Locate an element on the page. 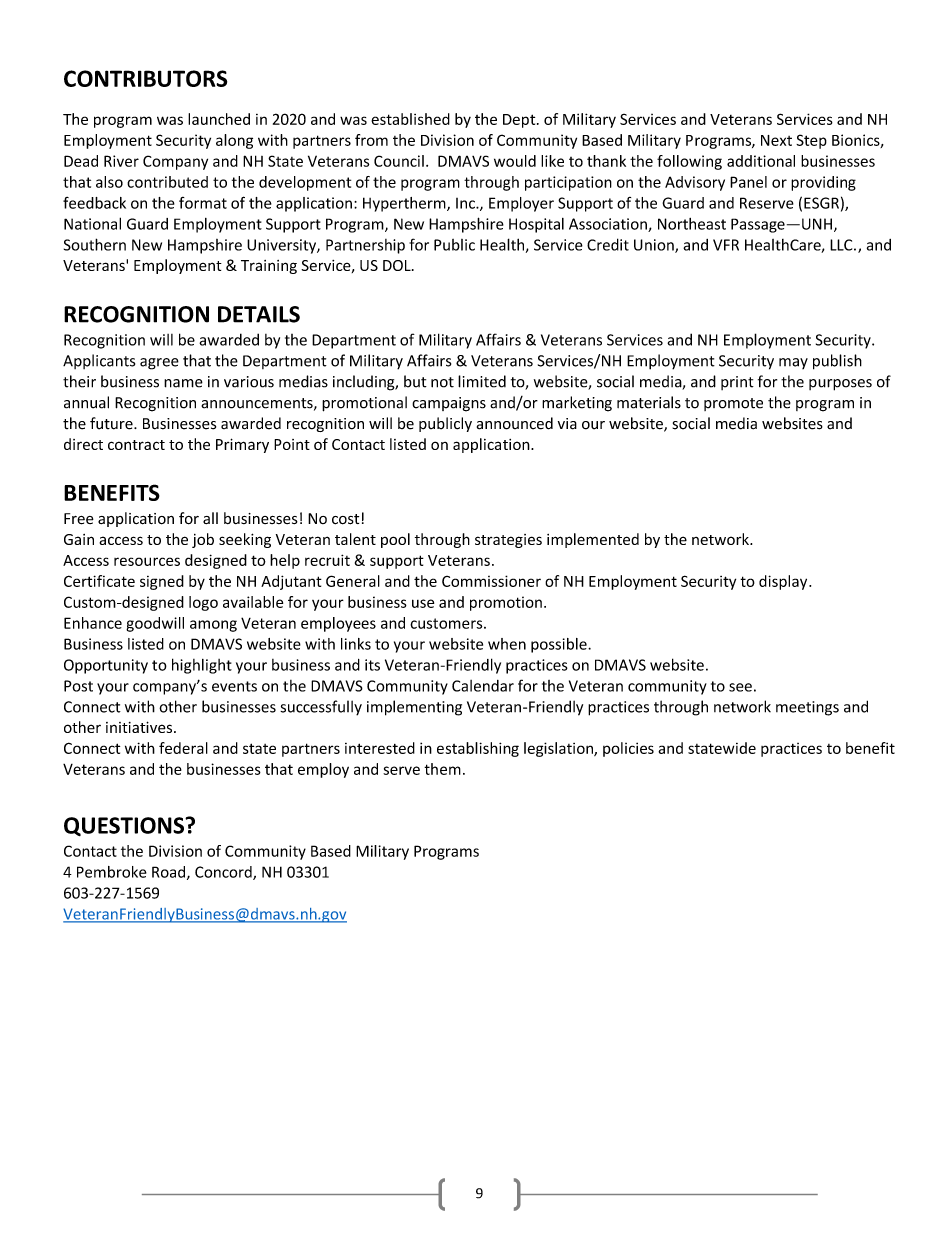 The height and width of the image is (1233, 952). Next is located at coordinates (776, 140).
